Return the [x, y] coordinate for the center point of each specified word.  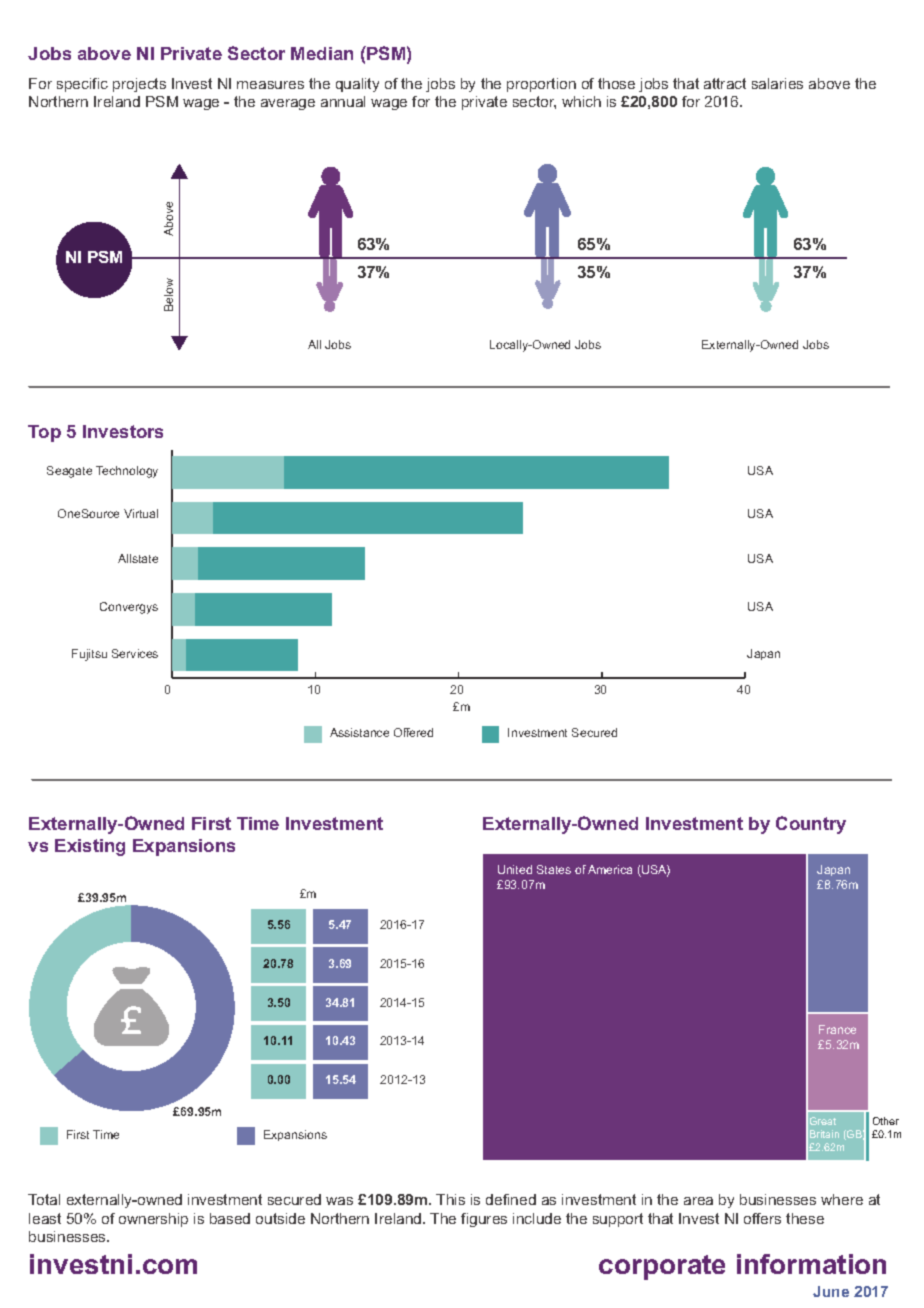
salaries [777, 83]
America [610, 869]
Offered [413, 732]
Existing [90, 847]
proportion [541, 85]
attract [725, 83]
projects [139, 85]
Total [44, 1199]
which [581, 101]
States [554, 869]
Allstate [138, 558]
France [837, 1029]
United [515, 869]
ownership [153, 1220]
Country [811, 825]
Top [44, 433]
